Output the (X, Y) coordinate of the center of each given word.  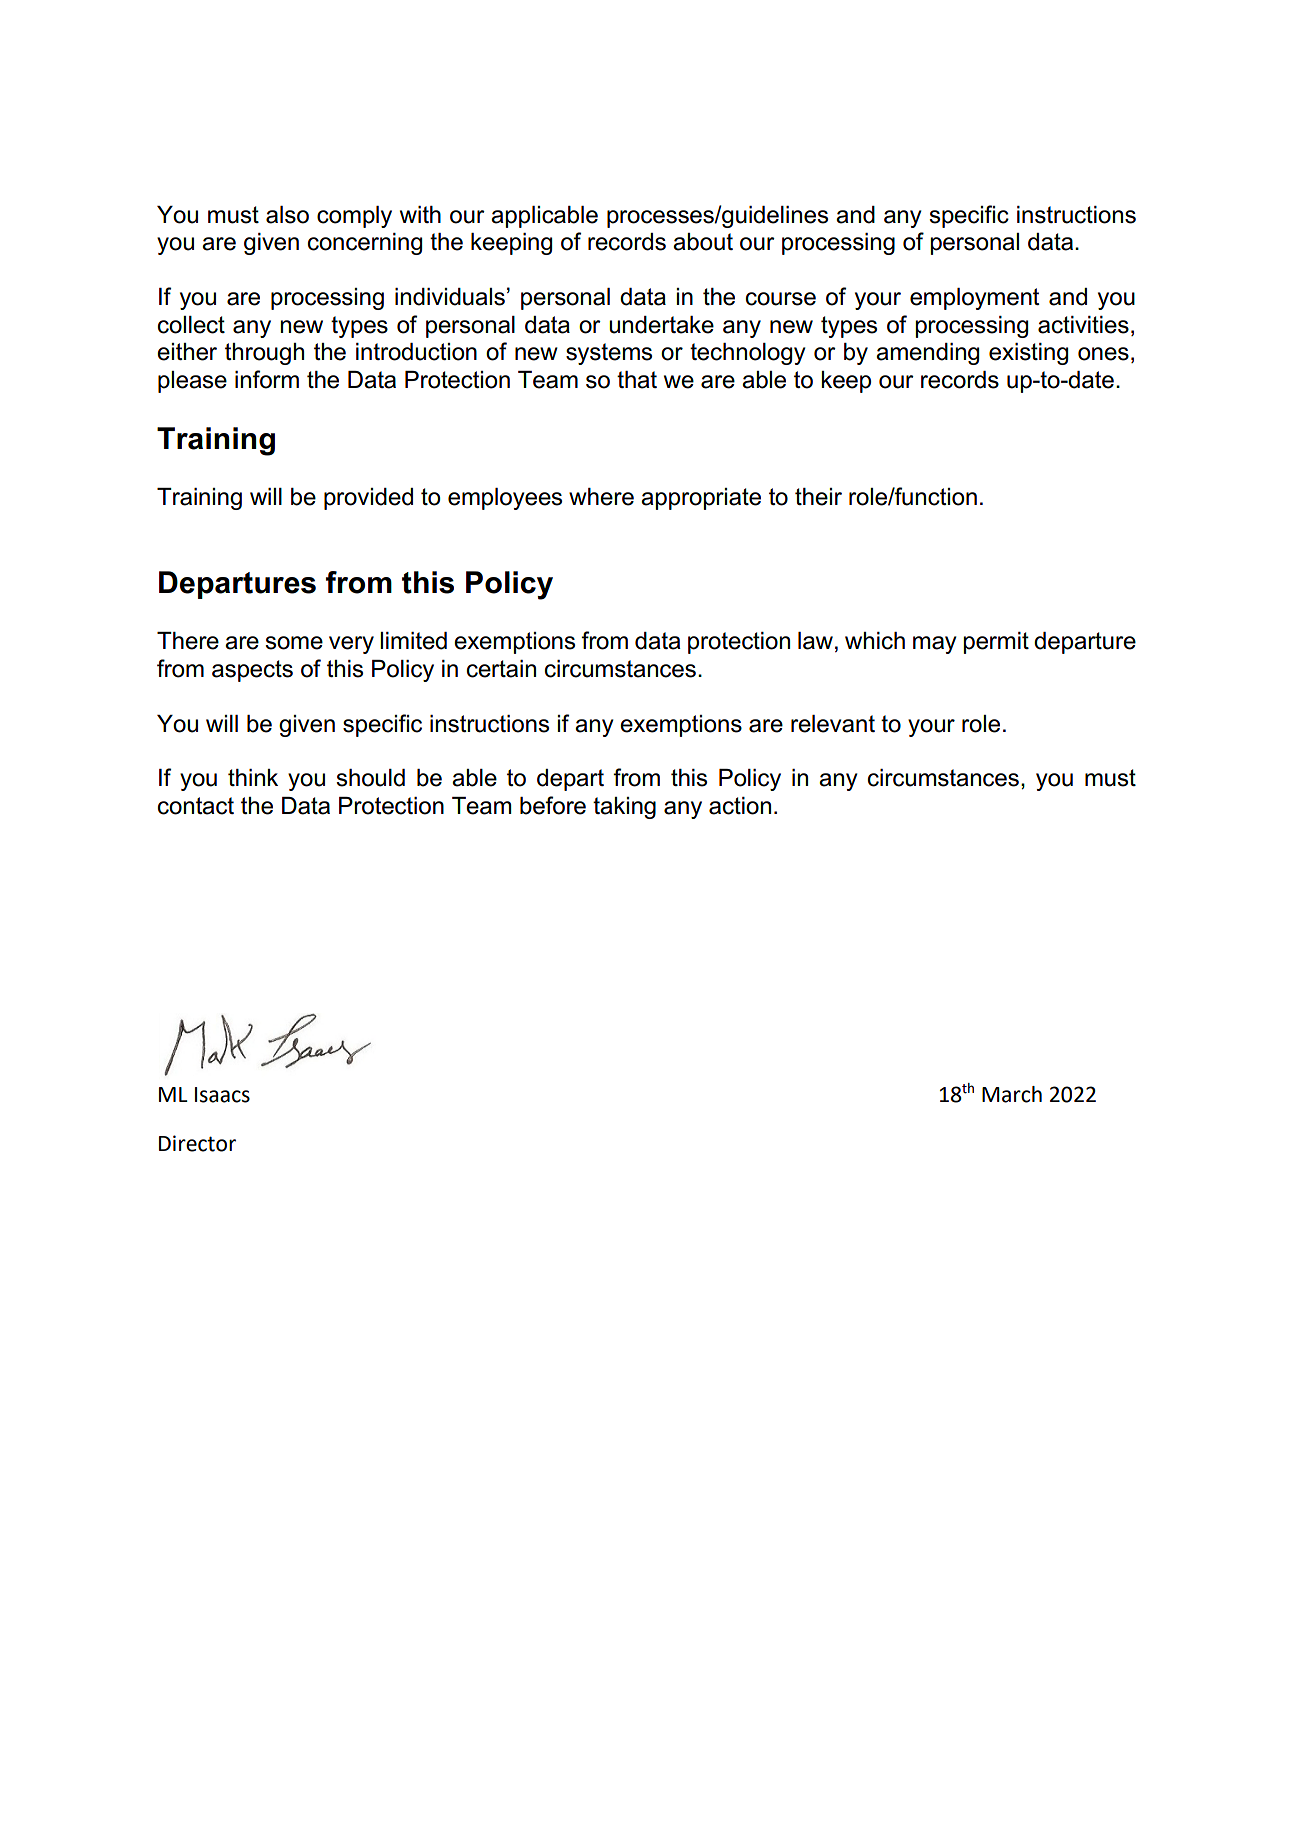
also (287, 215)
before (553, 805)
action (740, 806)
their (818, 497)
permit (996, 643)
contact (196, 806)
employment (974, 299)
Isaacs (222, 1095)
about (703, 242)
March (1012, 1094)
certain (501, 669)
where (601, 497)
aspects (252, 671)
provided (368, 499)
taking (624, 808)
